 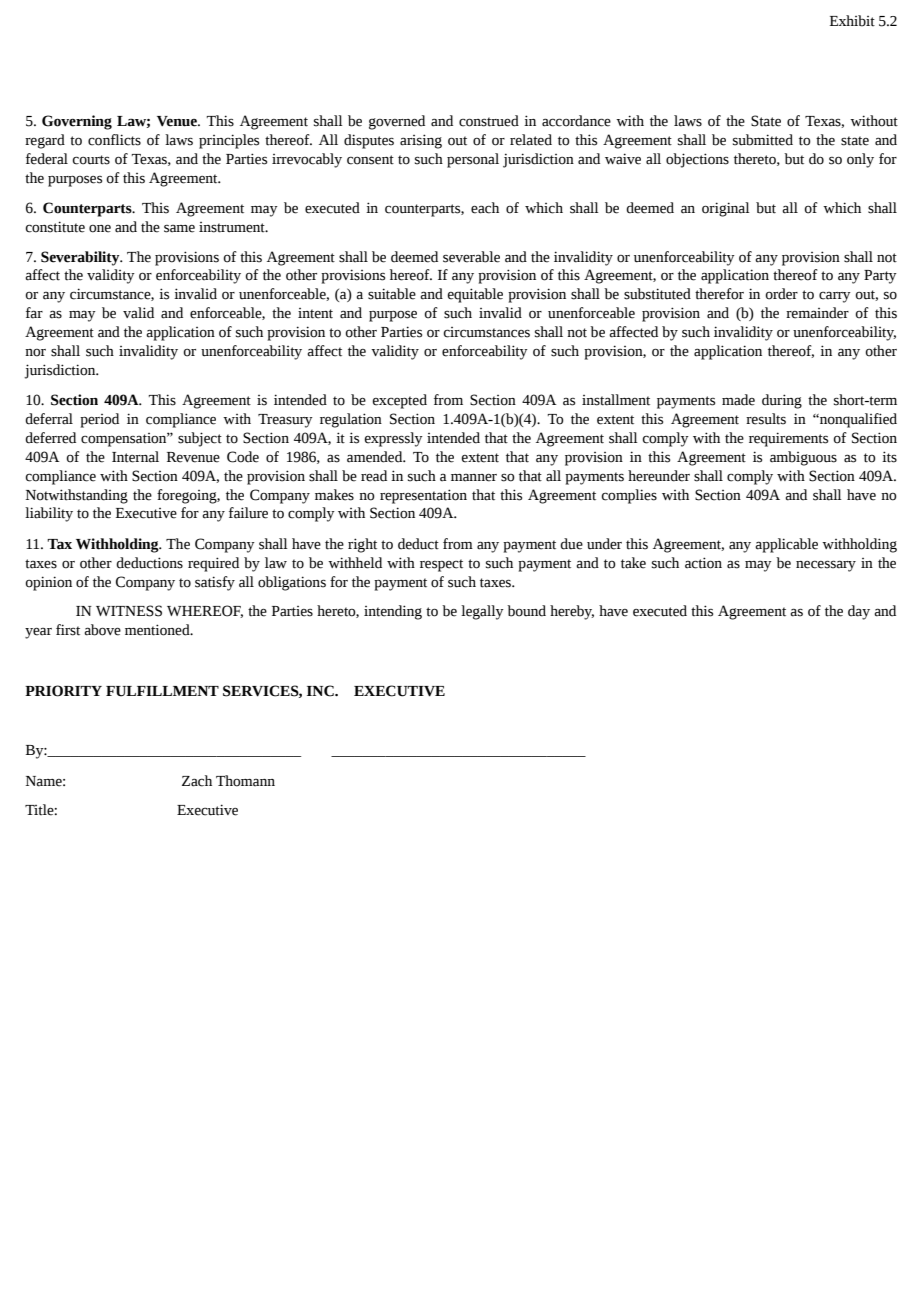 I want to click on Zach, so click(x=197, y=781).
